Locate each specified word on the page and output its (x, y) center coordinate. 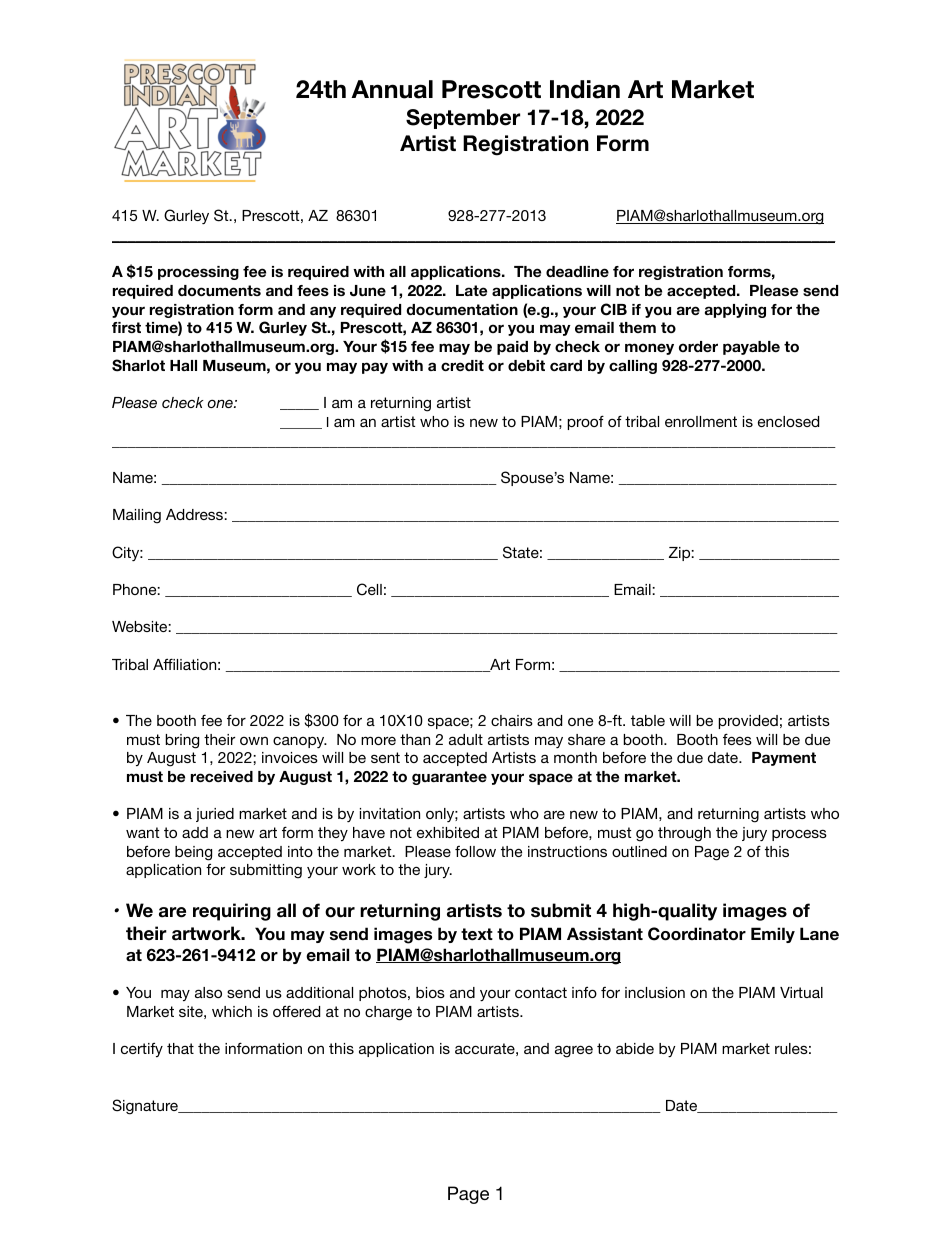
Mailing (137, 516)
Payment (784, 759)
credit (462, 365)
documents (219, 290)
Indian (585, 89)
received (222, 776)
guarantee (449, 778)
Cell (369, 589)
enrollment (701, 421)
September (463, 119)
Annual (392, 89)
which (232, 1011)
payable (751, 348)
